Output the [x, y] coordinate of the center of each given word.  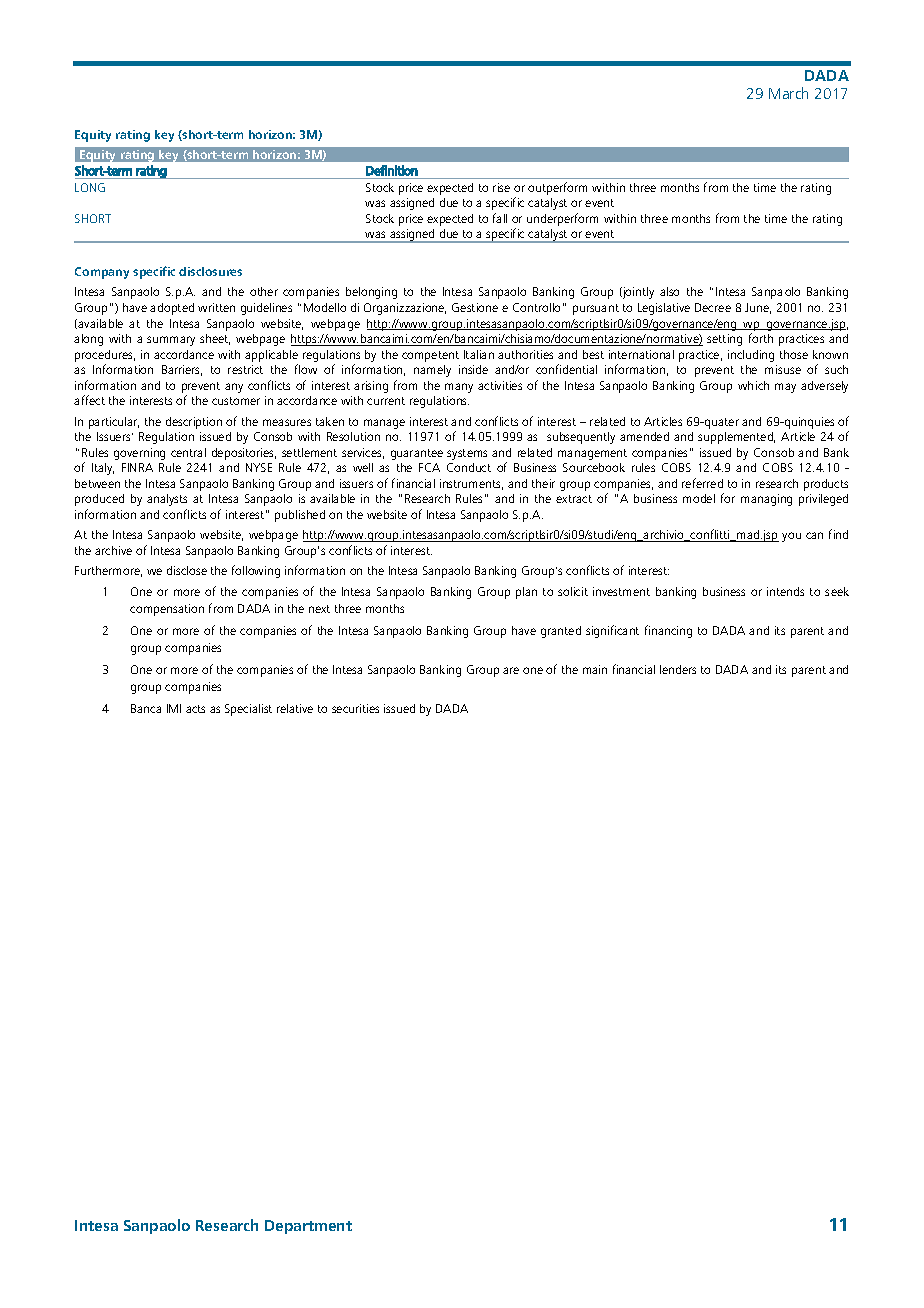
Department [308, 1227]
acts [195, 709]
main [595, 669]
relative [295, 708]
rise [501, 187]
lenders [678, 669]
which [753, 385]
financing [668, 631]
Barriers [182, 370]
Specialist [248, 710]
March [788, 93]
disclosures [210, 271]
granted [561, 632]
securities [355, 708]
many [459, 388]
